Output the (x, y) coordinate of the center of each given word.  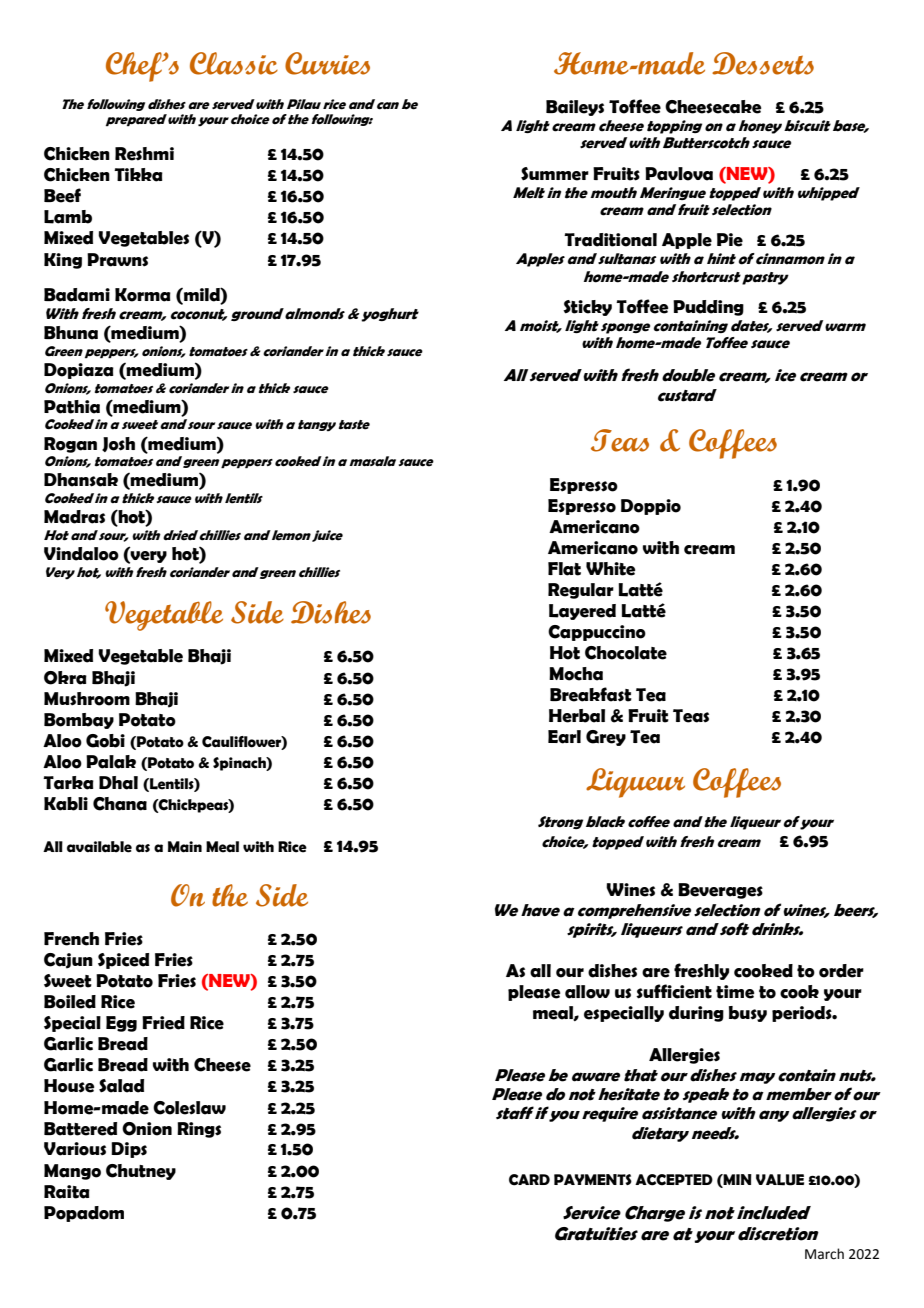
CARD (529, 1180)
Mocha (576, 674)
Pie (730, 240)
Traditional (610, 240)
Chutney (141, 1172)
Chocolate (626, 653)
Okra (65, 678)
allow (587, 992)
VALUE (780, 1180)
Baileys (575, 108)
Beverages (720, 891)
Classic (234, 63)
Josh (118, 444)
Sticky (587, 308)
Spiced (123, 961)
